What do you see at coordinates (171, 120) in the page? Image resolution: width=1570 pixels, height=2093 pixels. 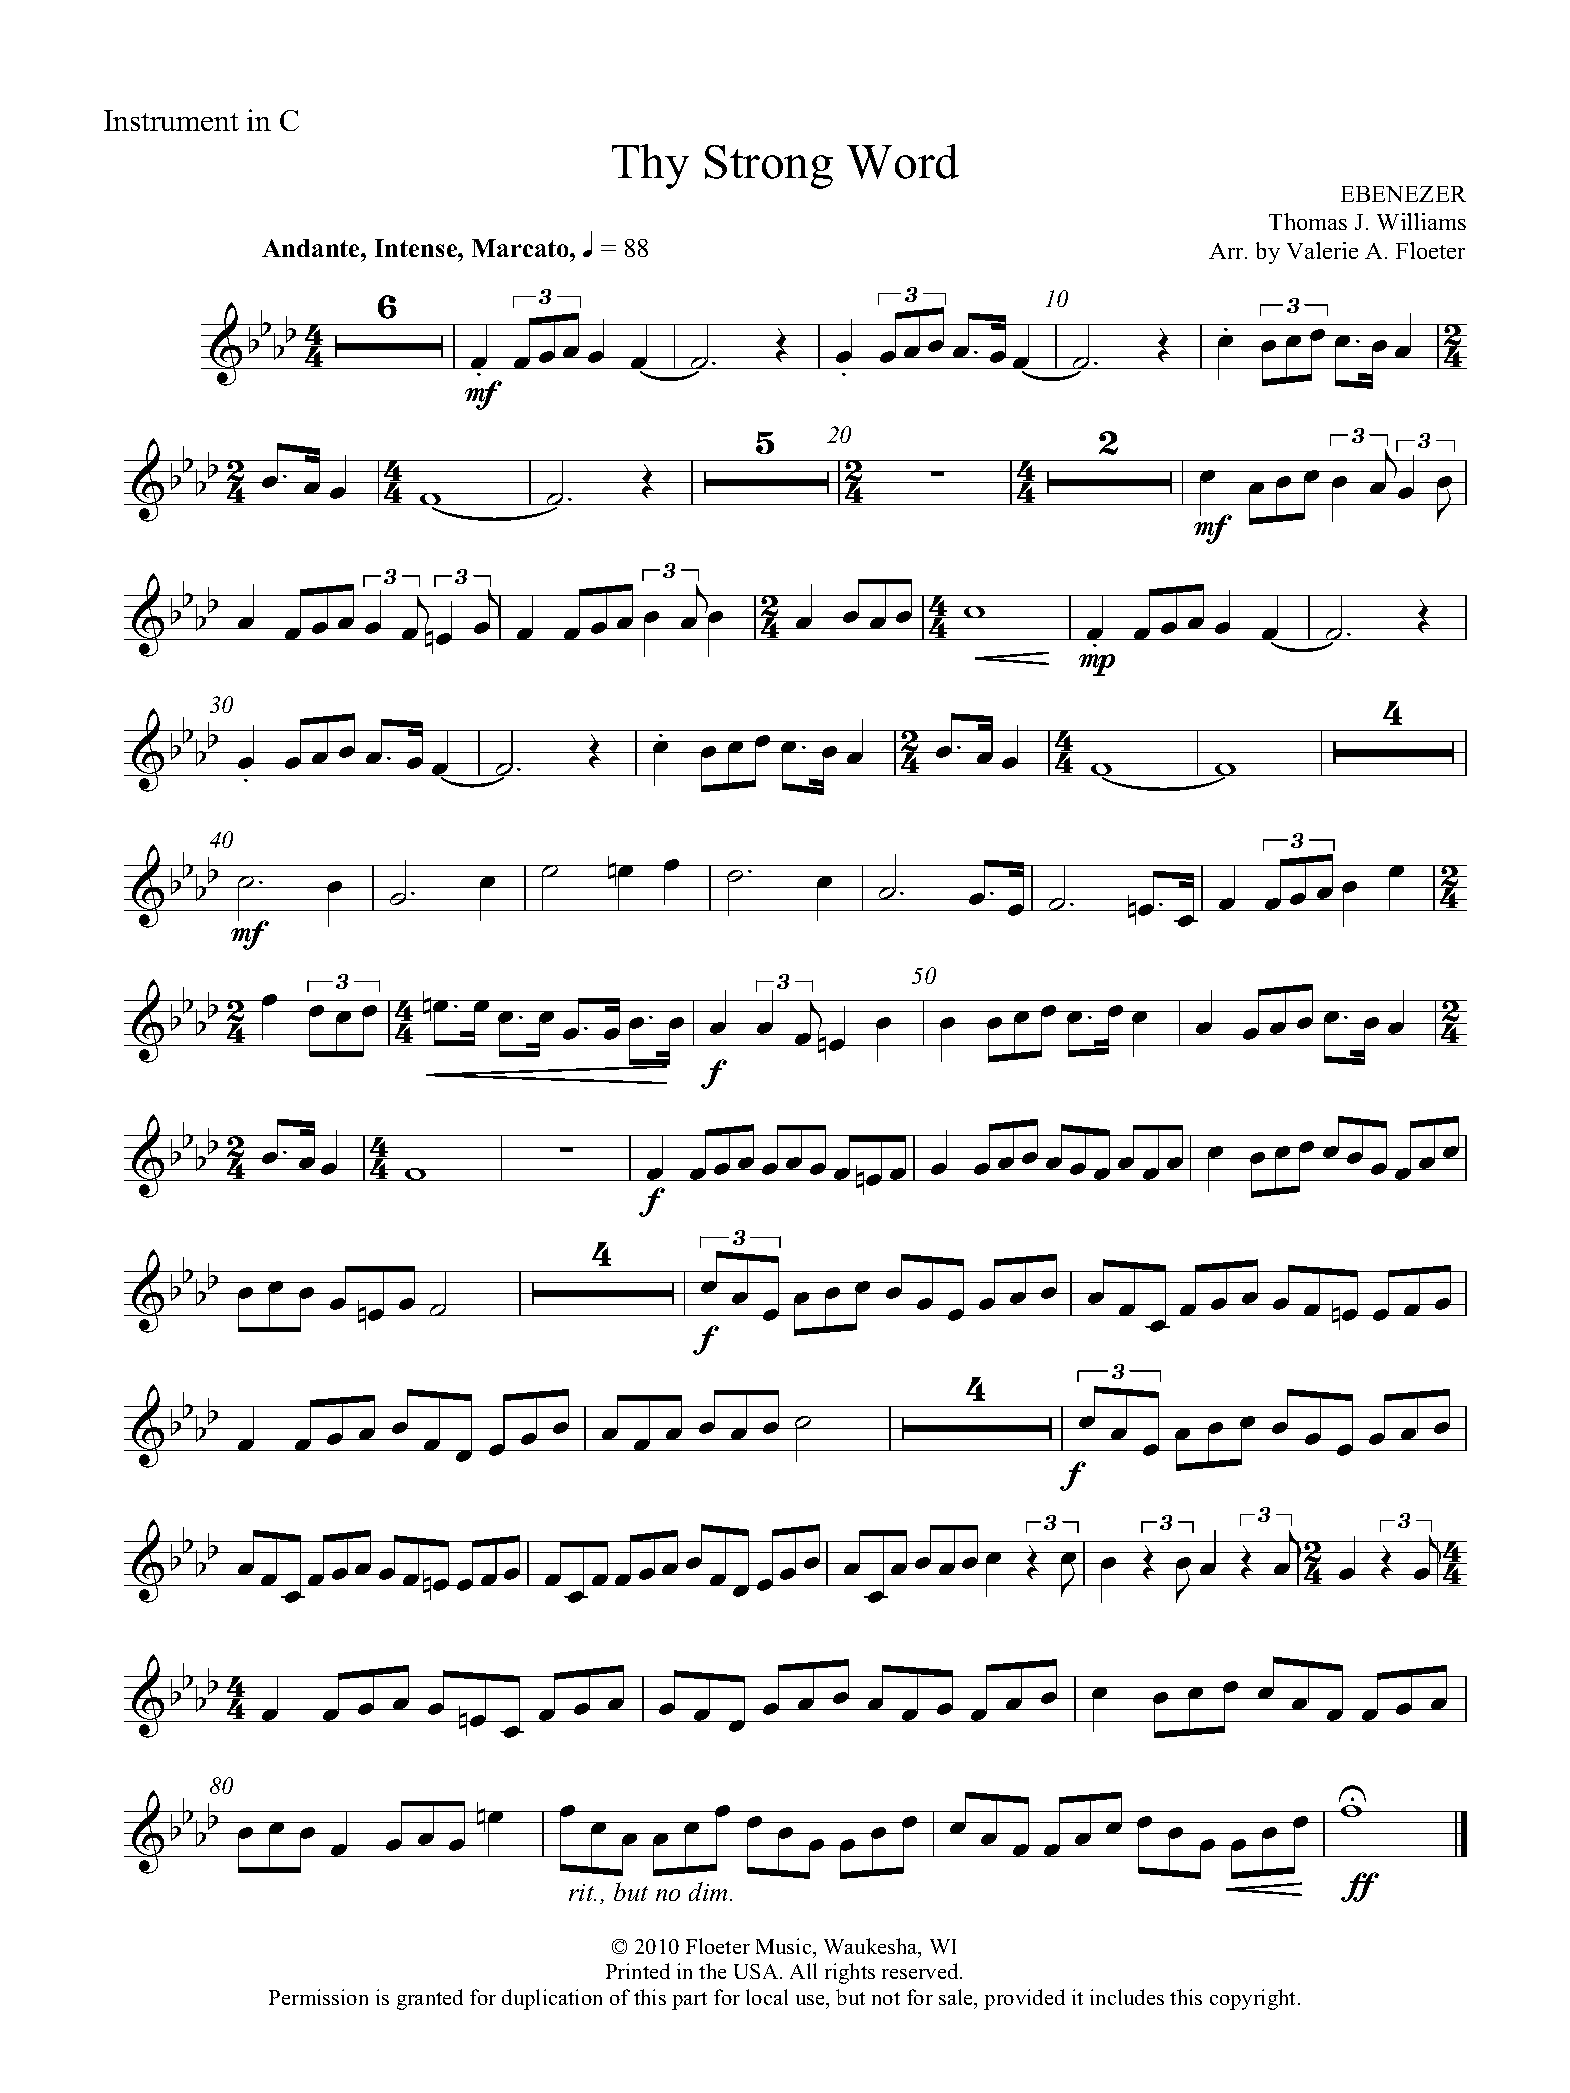 I see `Instrument` at bounding box center [171, 120].
